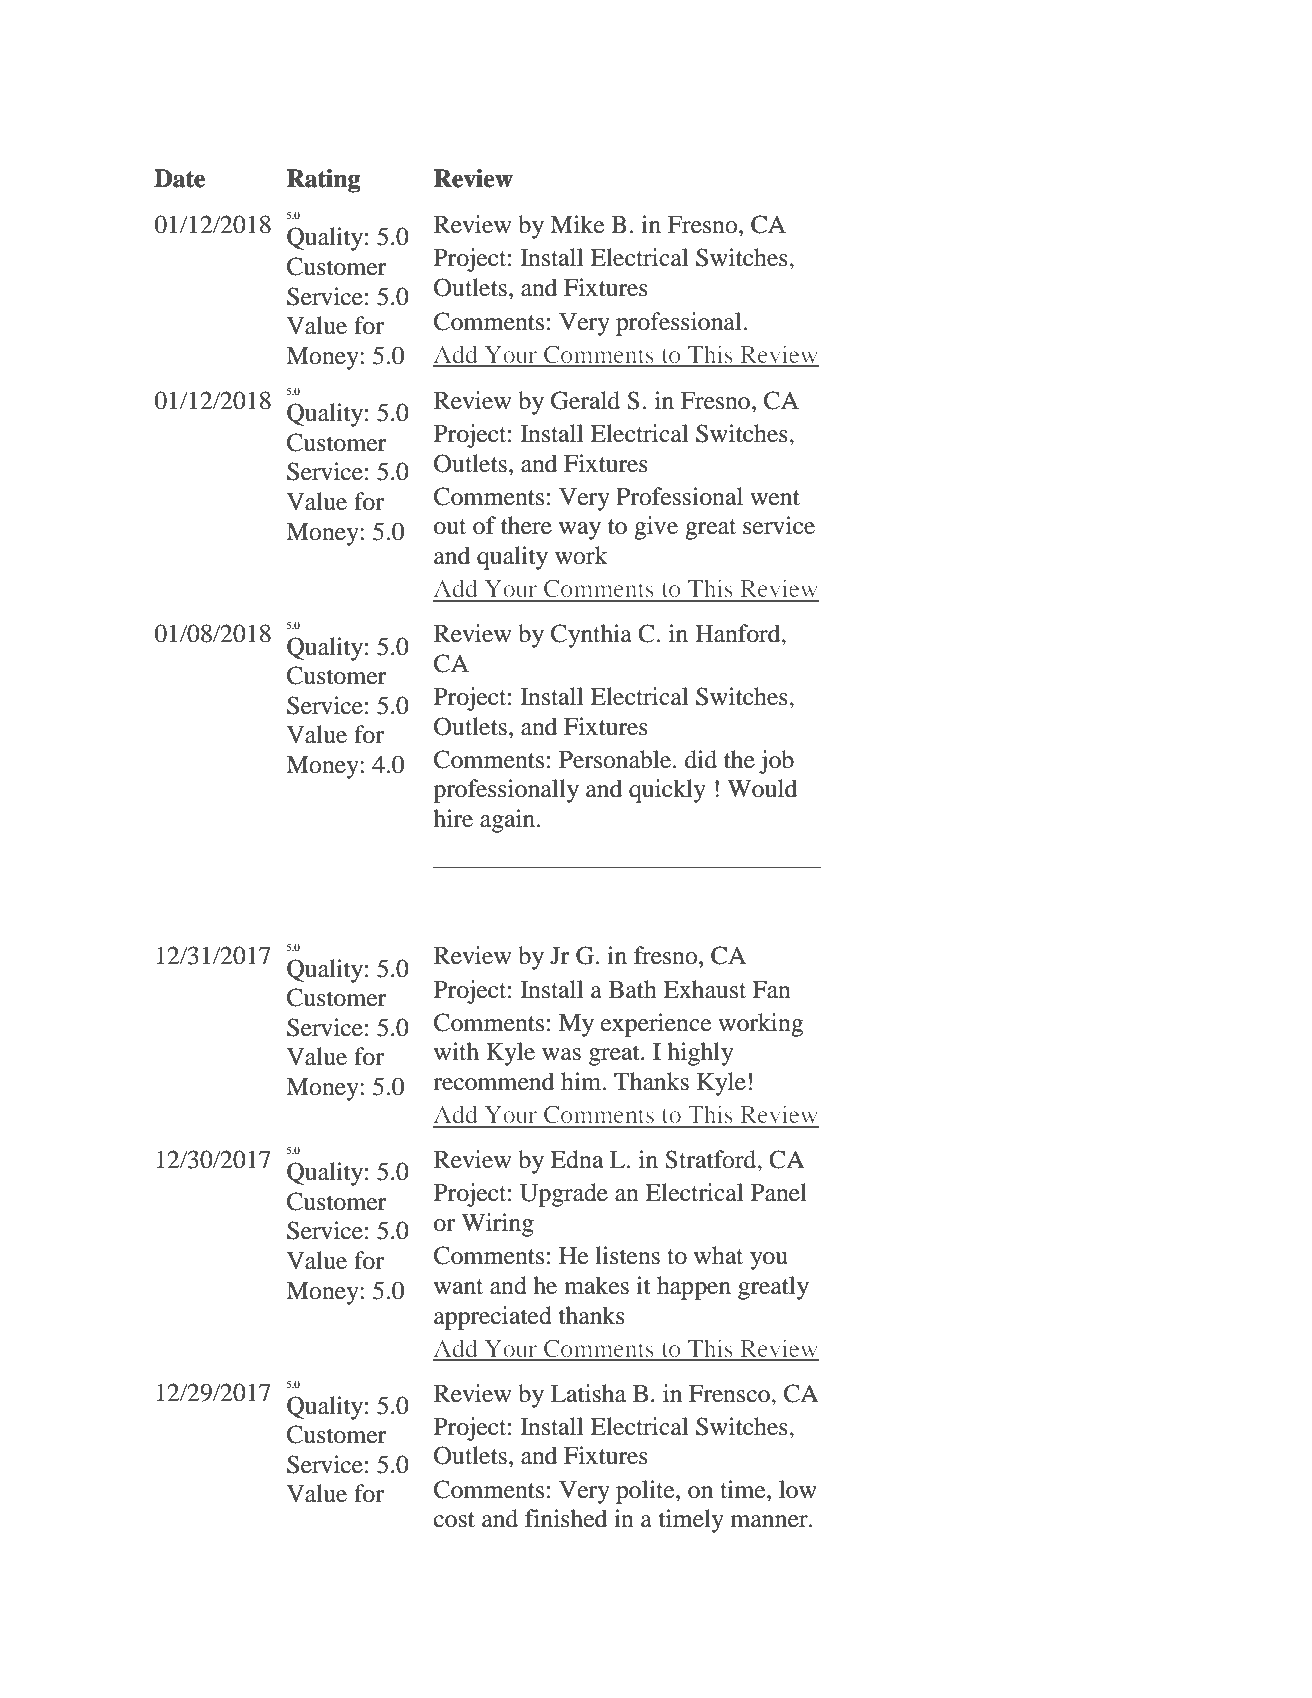 The height and width of the image is (1698, 1312). I want to click on Rating, so click(323, 181).
